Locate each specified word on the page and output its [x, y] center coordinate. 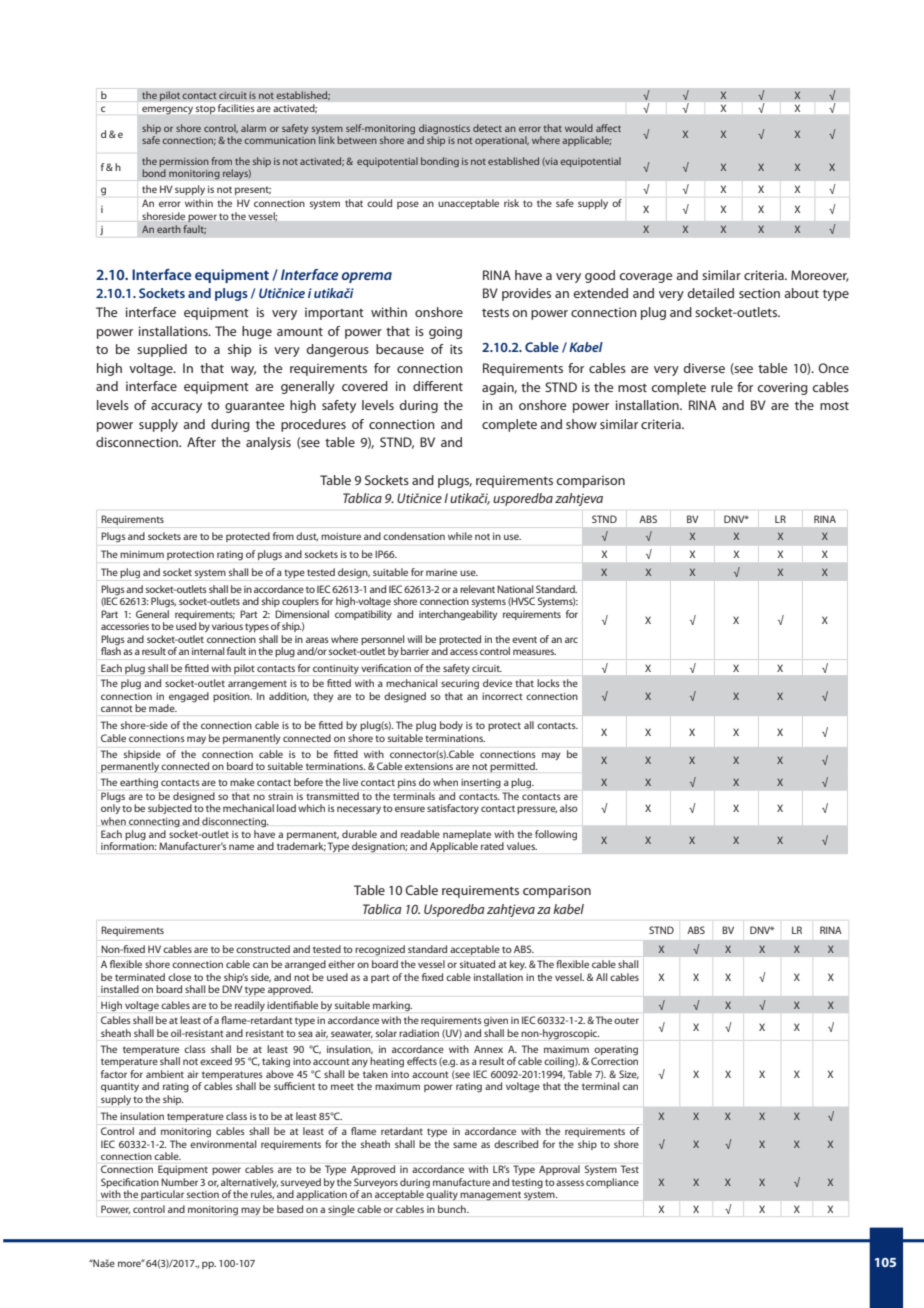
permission [184, 162]
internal [208, 651]
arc [571, 640]
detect [487, 128]
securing [460, 684]
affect [608, 128]
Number [179, 1182]
